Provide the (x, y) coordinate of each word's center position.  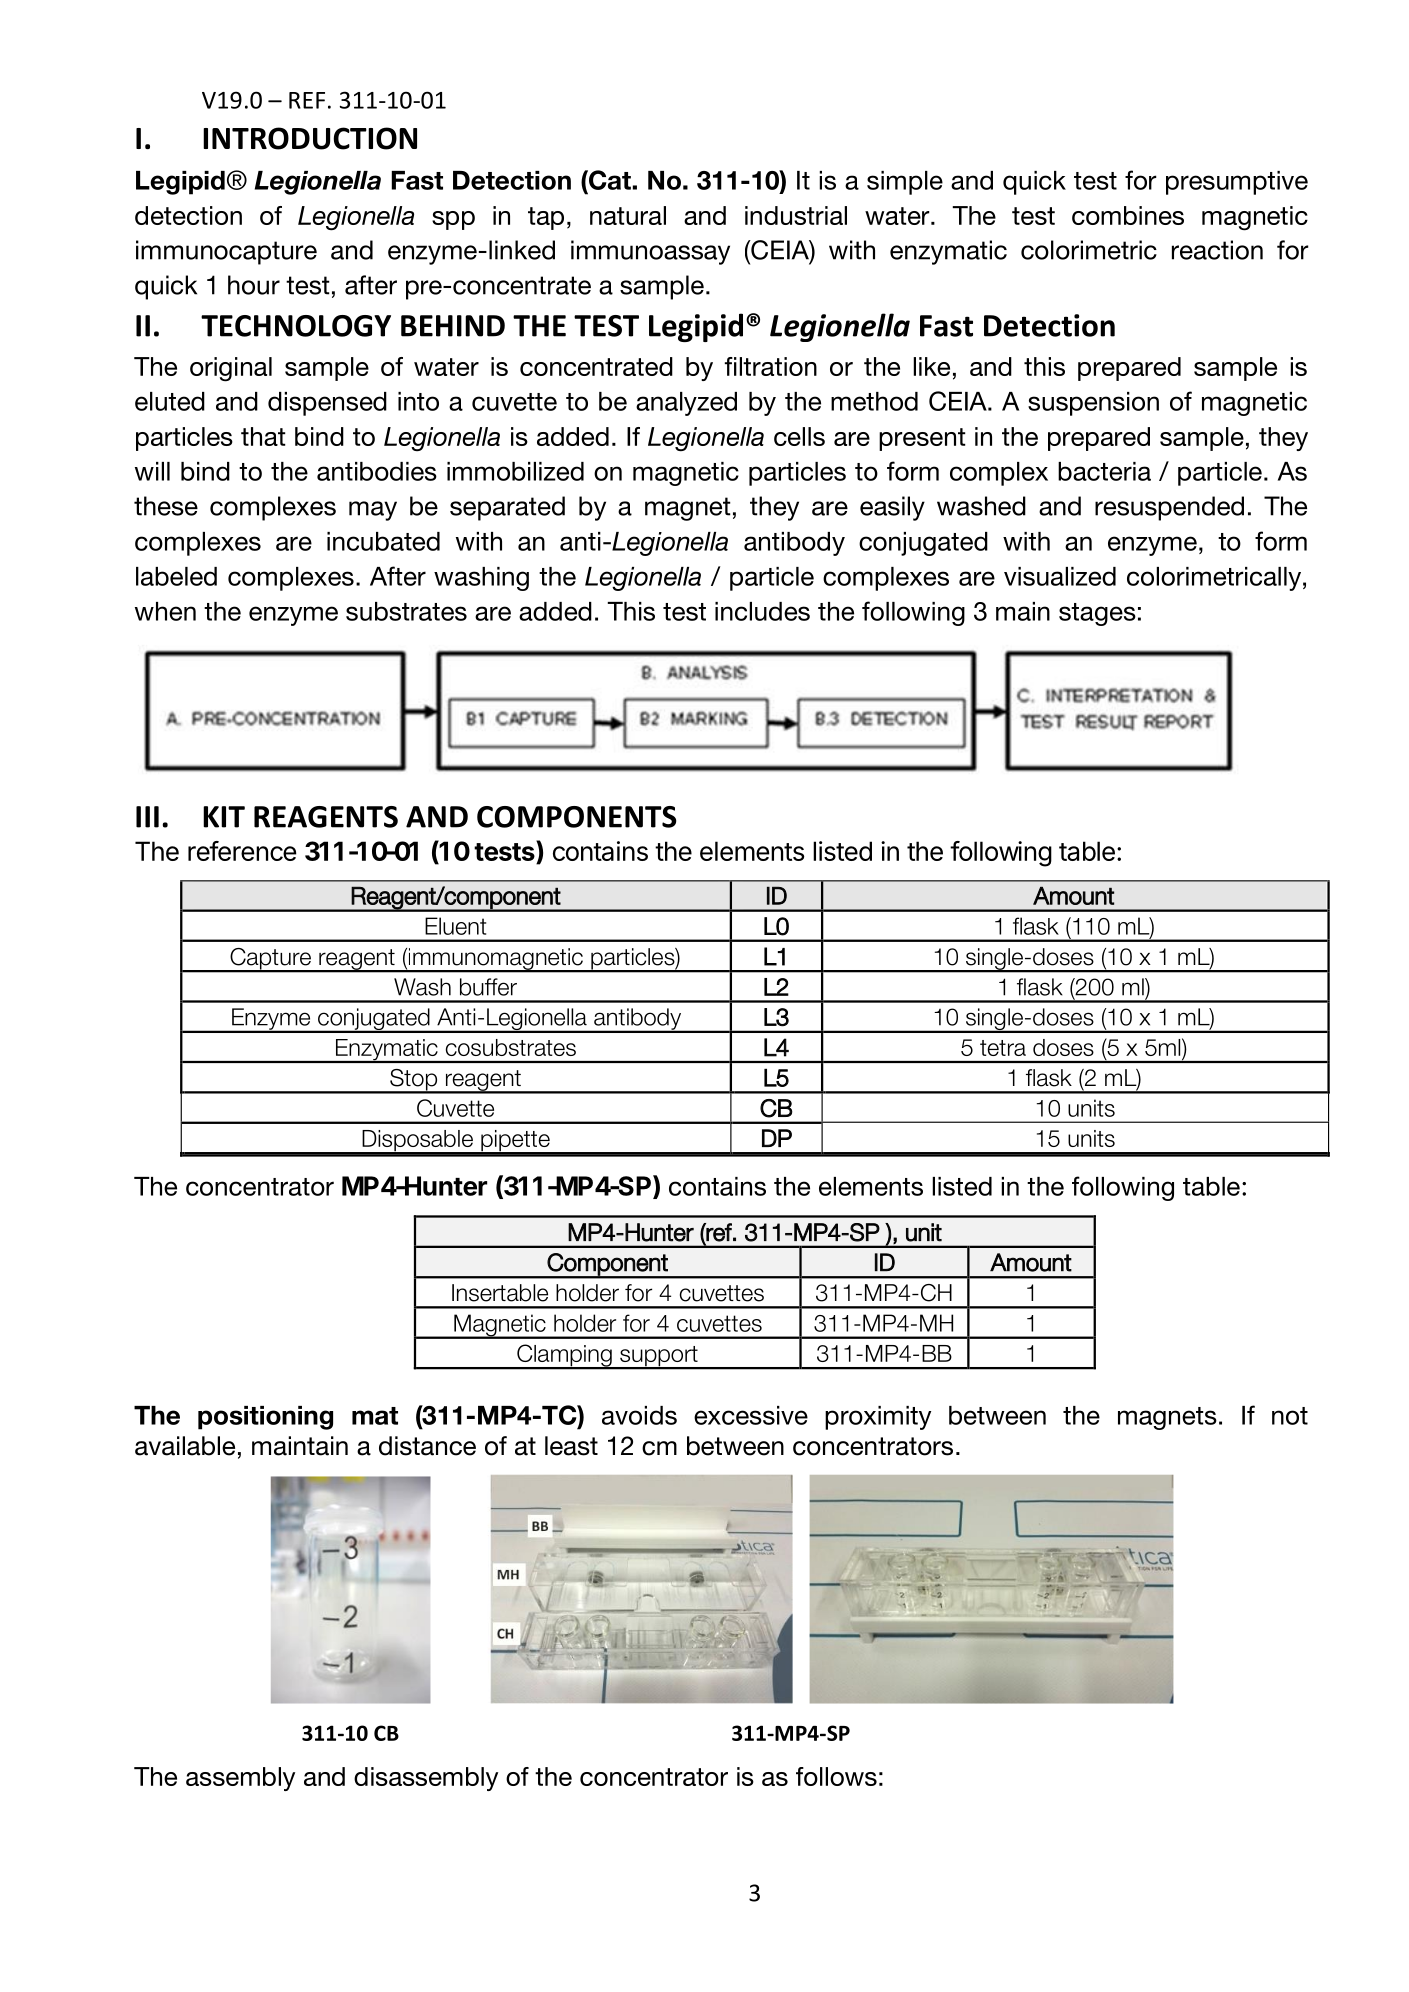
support (659, 1357)
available (185, 1446)
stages (1097, 614)
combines (1128, 215)
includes (762, 611)
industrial (796, 215)
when (165, 611)
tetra (1003, 1048)
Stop (413, 1081)
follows (836, 1776)
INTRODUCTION (310, 138)
